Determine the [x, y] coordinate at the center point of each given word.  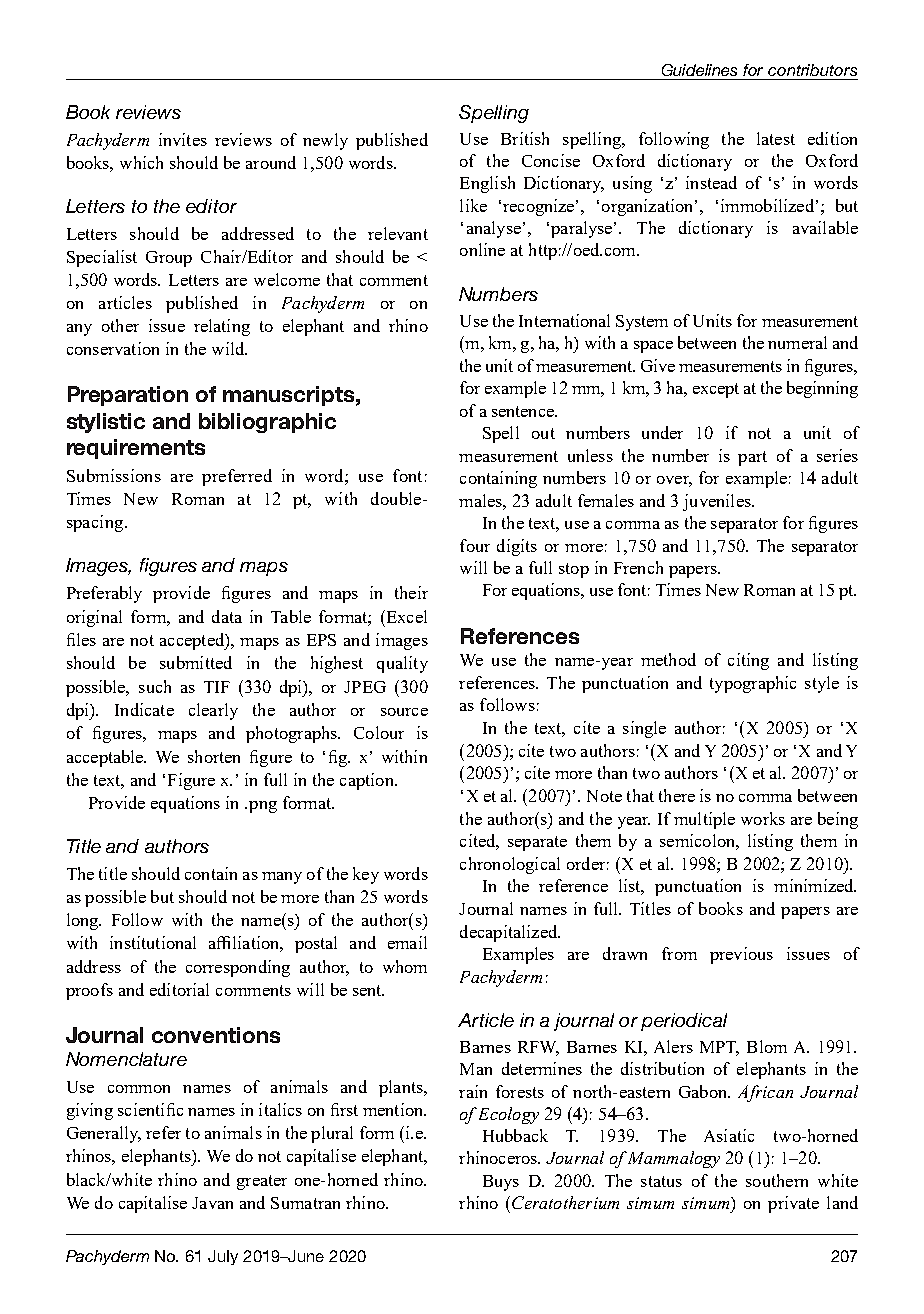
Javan [212, 1203]
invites [183, 139]
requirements [136, 449]
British [525, 138]
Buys [501, 1183]
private [793, 1204]
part [752, 458]
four [475, 545]
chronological [510, 865]
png [263, 807]
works [763, 818]
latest [776, 138]
